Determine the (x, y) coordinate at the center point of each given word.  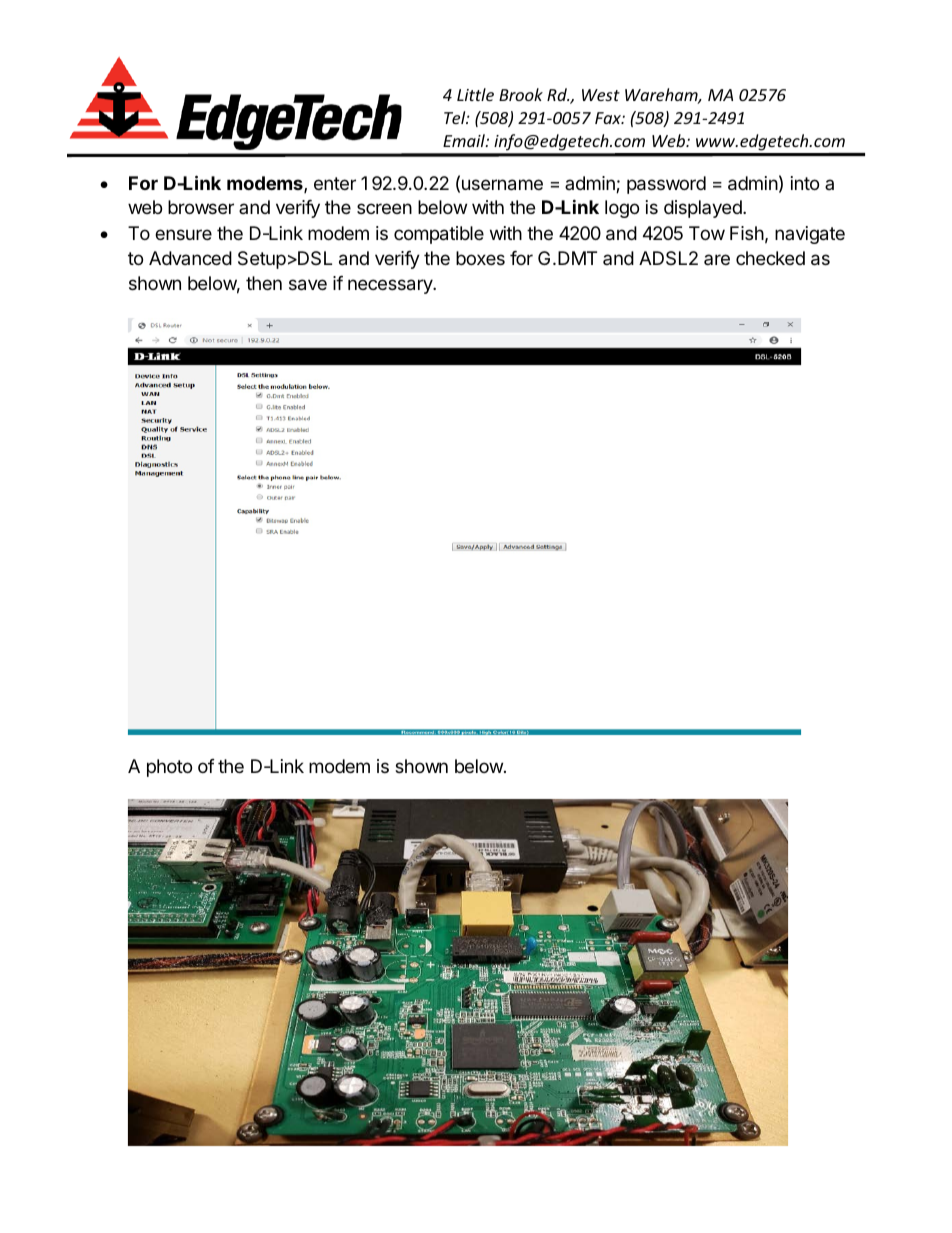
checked (770, 258)
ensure (183, 234)
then (264, 283)
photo (169, 768)
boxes (480, 258)
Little (475, 94)
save (308, 285)
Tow (707, 233)
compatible (439, 235)
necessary (391, 286)
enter (335, 183)
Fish (747, 233)
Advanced (190, 258)
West (601, 95)
